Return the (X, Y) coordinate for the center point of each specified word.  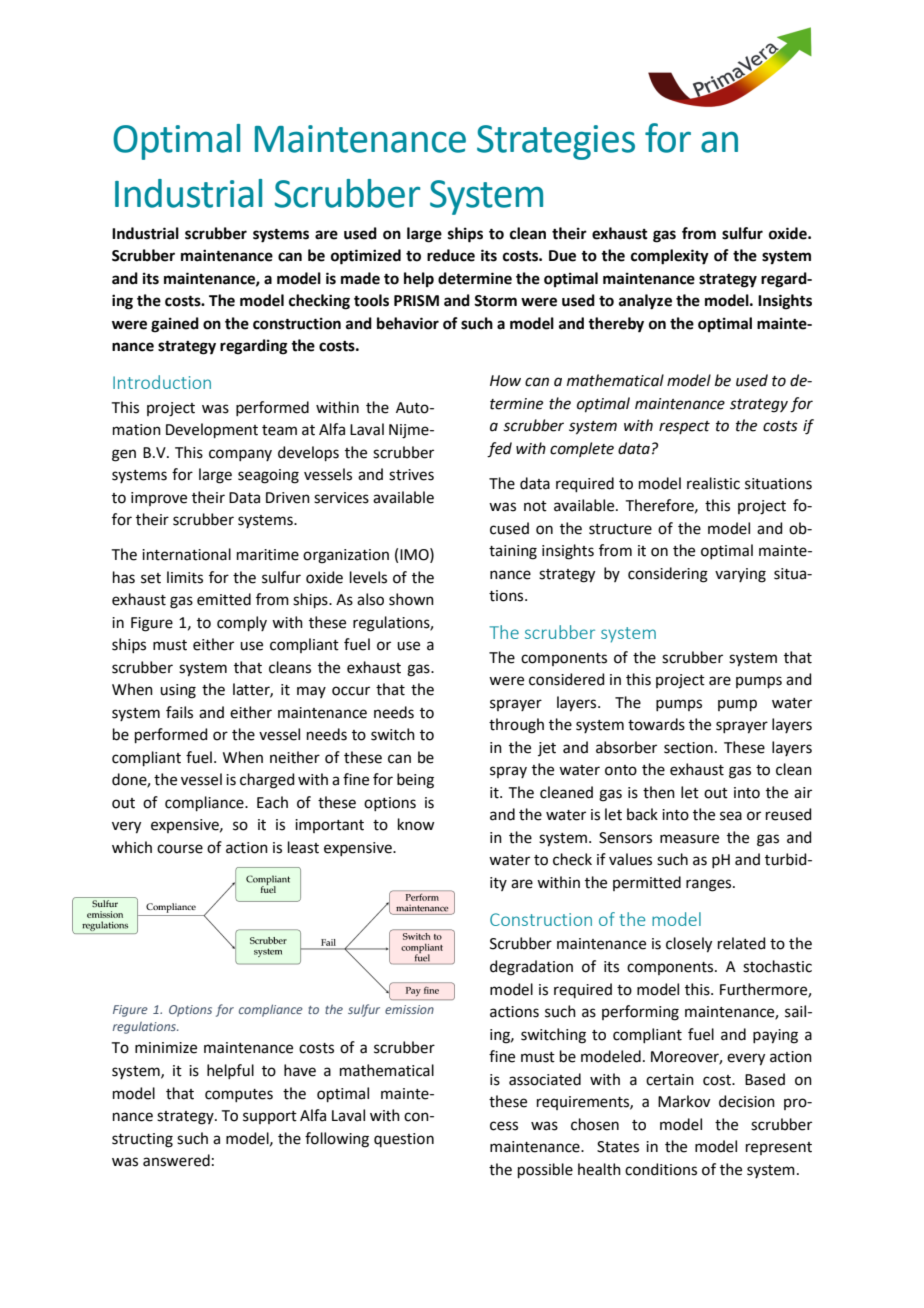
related (742, 943)
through (516, 726)
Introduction (162, 382)
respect (684, 427)
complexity (670, 257)
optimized (366, 257)
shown (411, 599)
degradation (531, 968)
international (186, 554)
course (180, 849)
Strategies (556, 142)
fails (179, 712)
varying (740, 575)
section (688, 748)
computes (239, 1095)
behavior (408, 323)
